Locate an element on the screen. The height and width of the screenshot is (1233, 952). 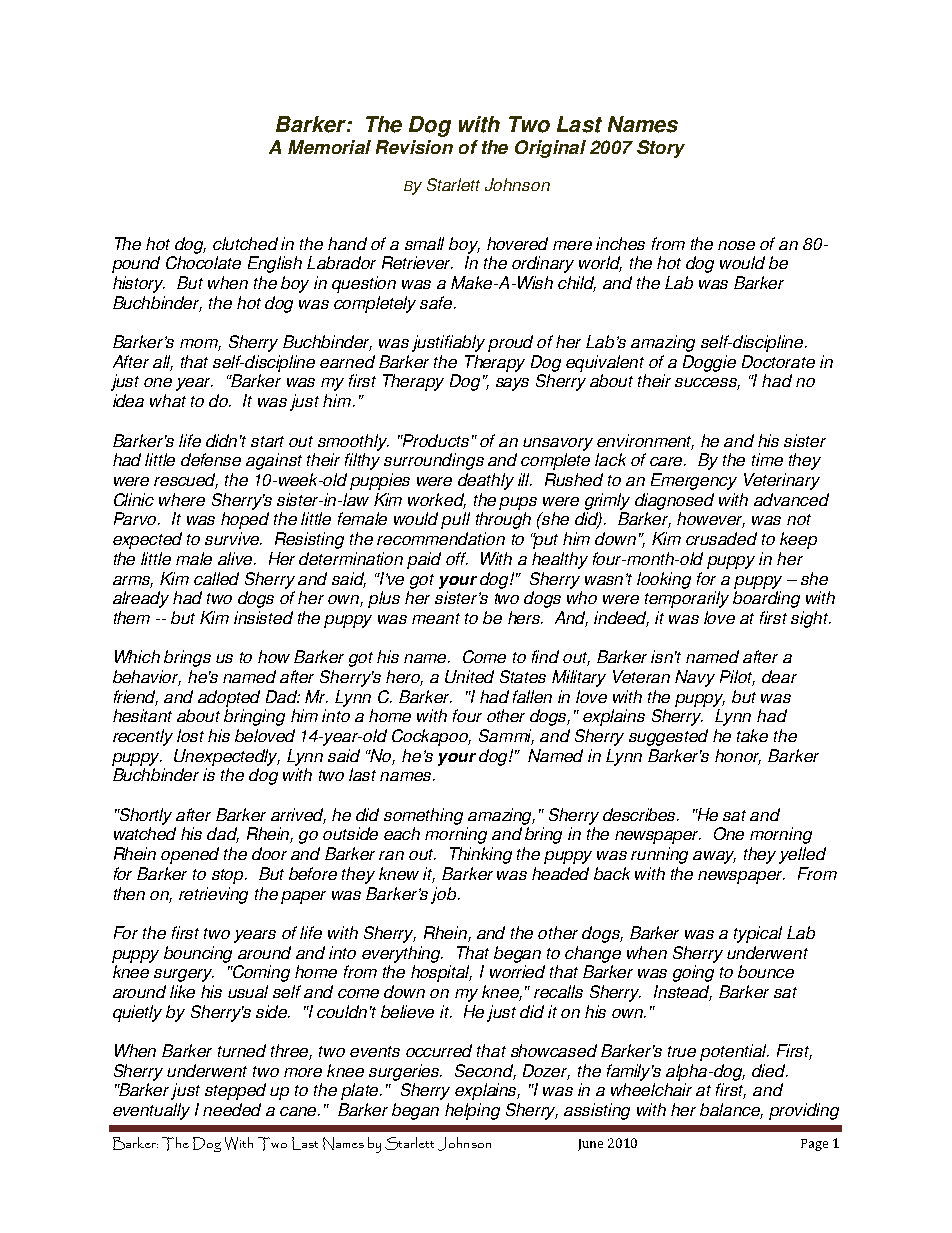
helping is located at coordinates (472, 1111).
